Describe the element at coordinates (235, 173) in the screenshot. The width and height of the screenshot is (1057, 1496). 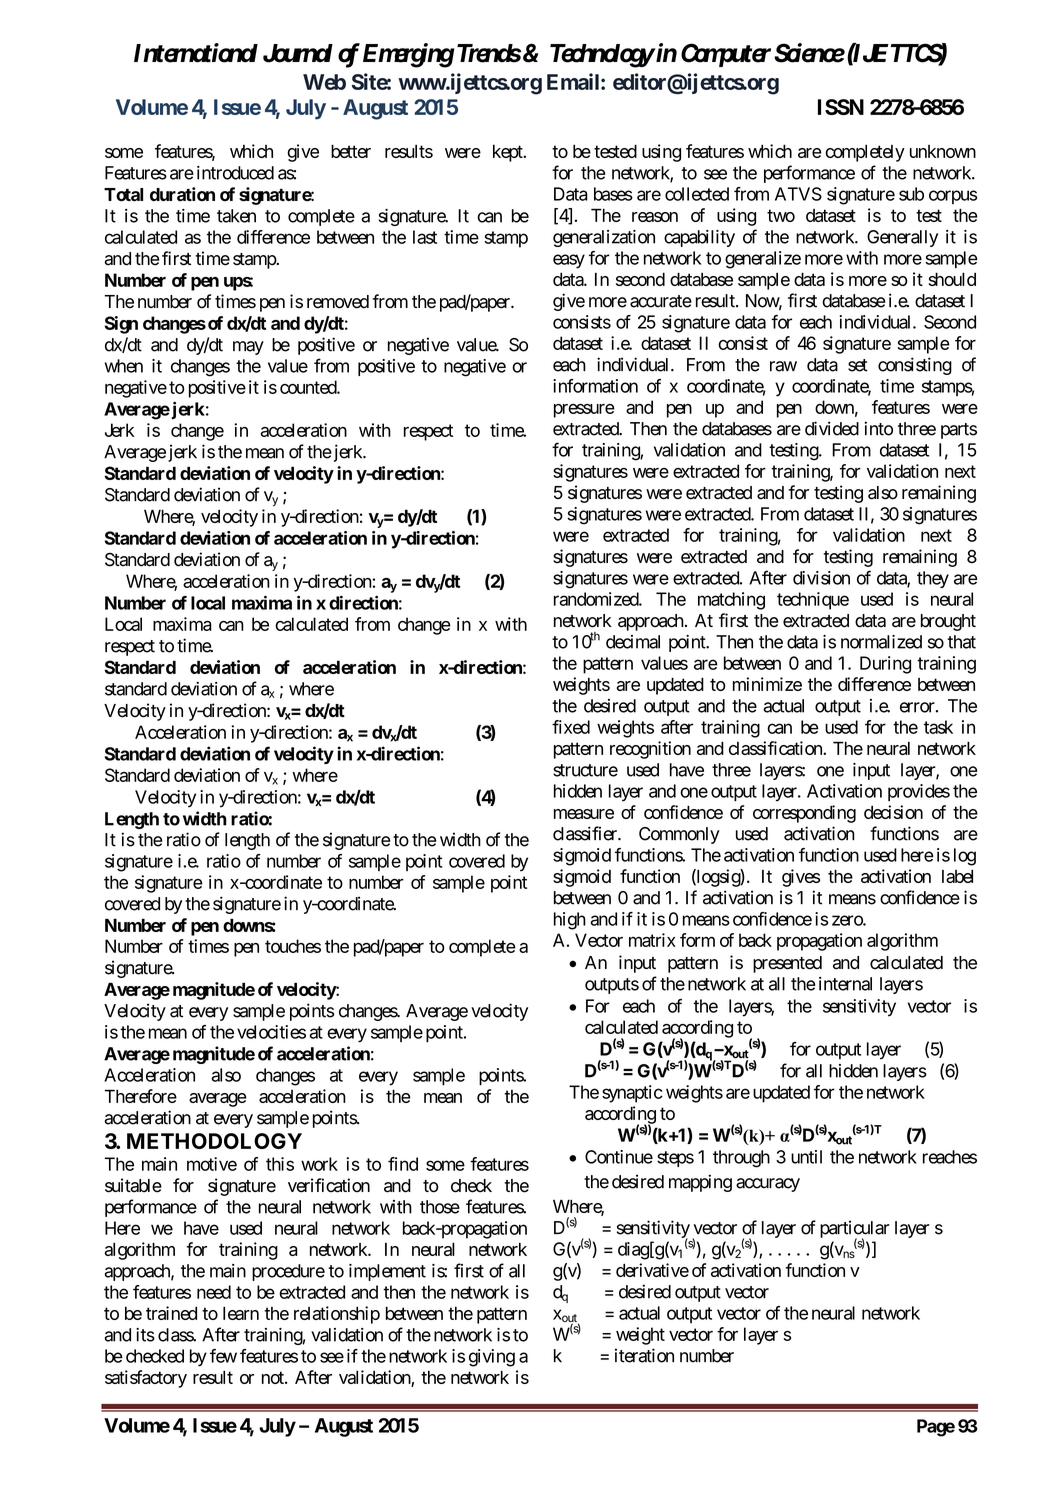
I see `introduced` at that location.
